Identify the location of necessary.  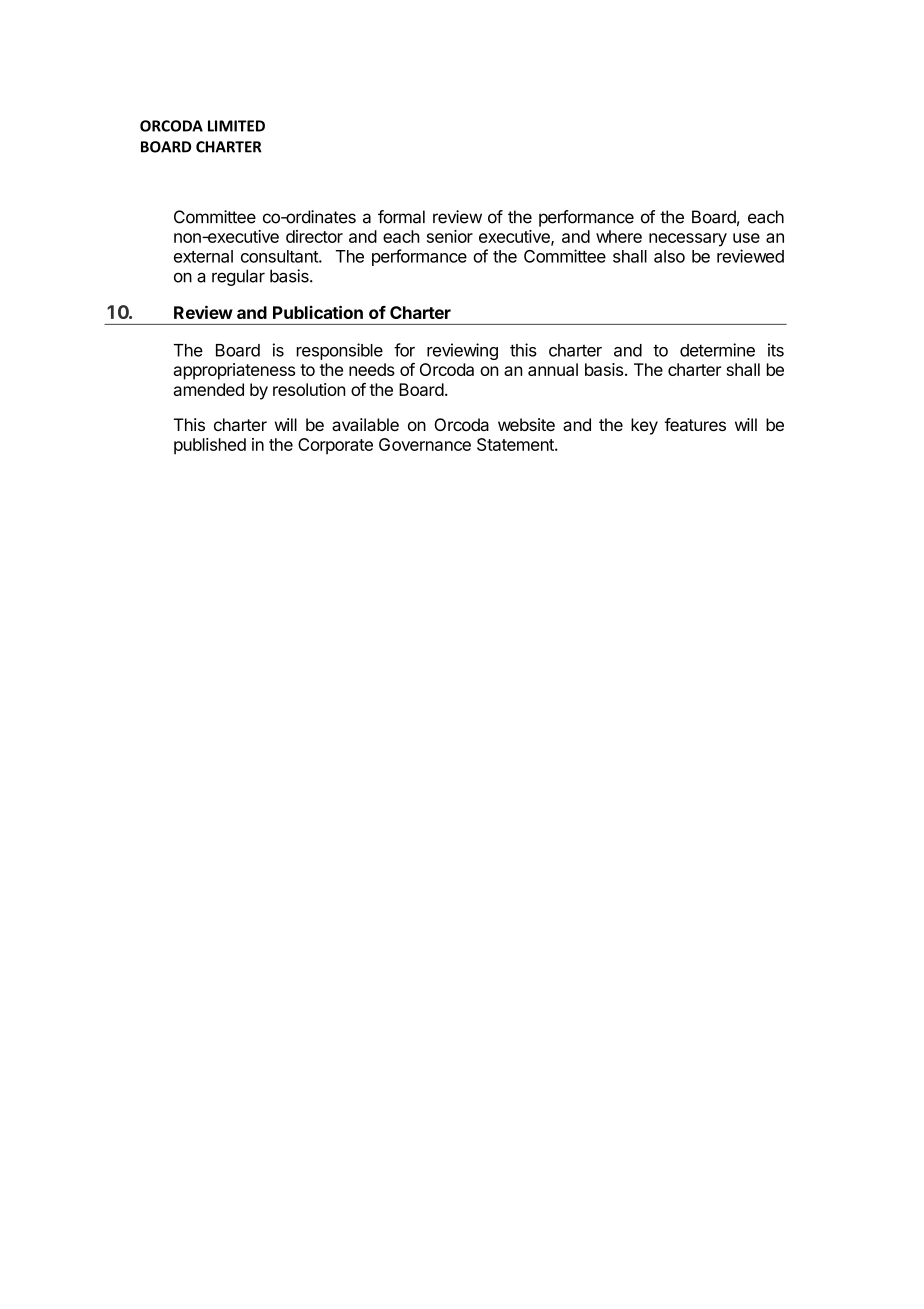
(688, 240).
